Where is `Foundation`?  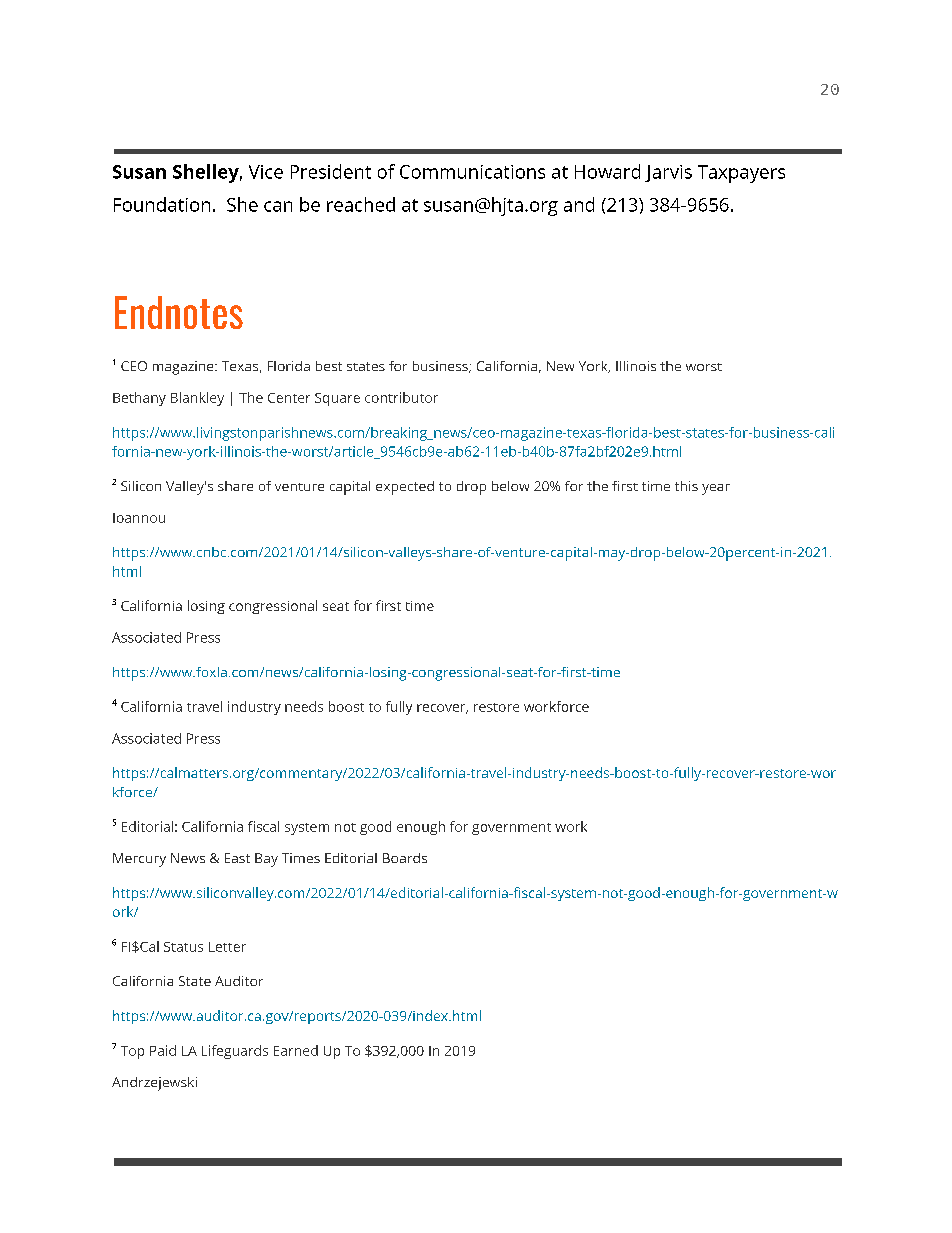
Foundation is located at coordinates (162, 204).
